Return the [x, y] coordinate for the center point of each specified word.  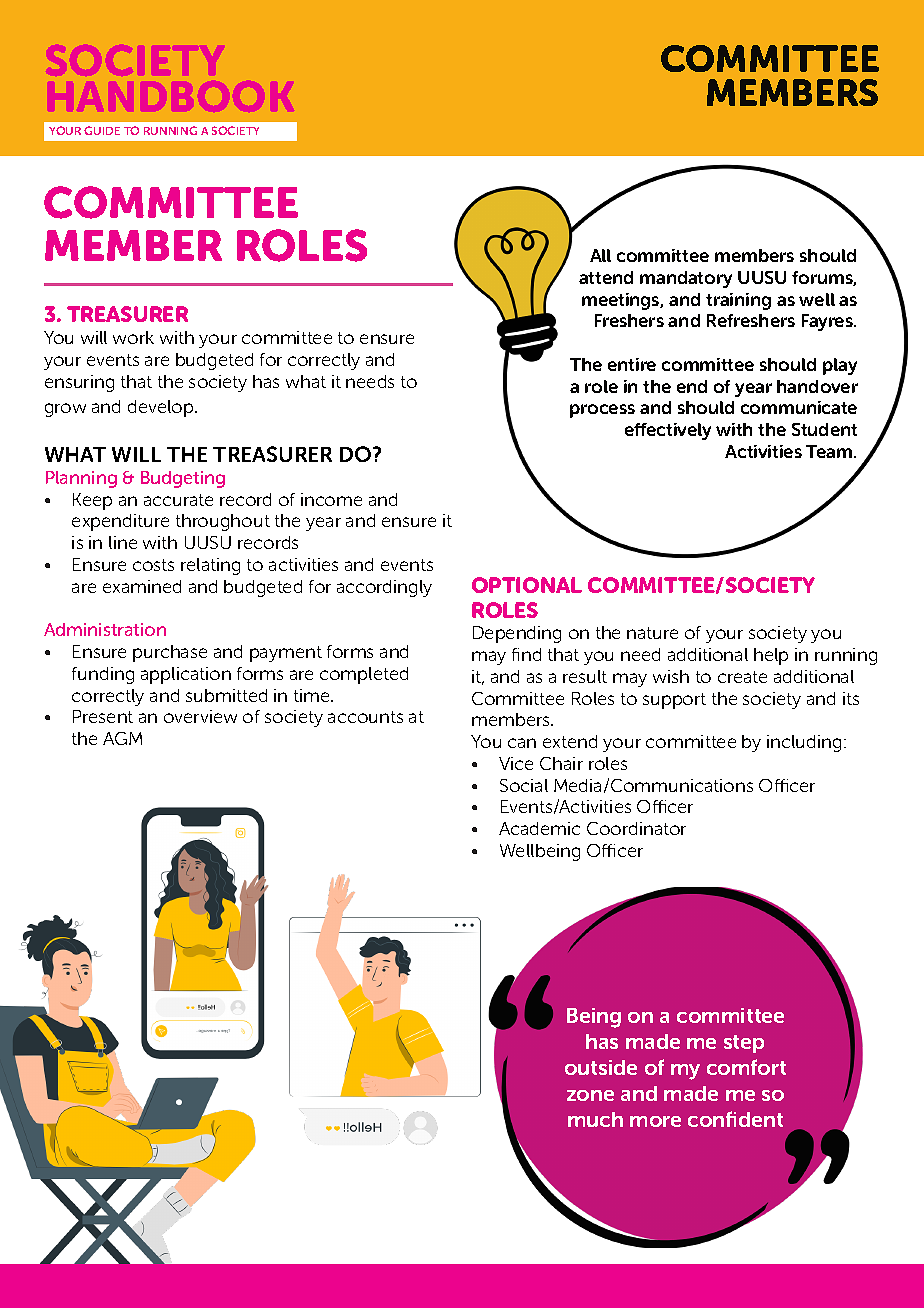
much [595, 1119]
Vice [516, 763]
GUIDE [102, 130]
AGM [122, 738]
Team [830, 451]
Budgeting [183, 479]
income [331, 499]
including [804, 743]
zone [590, 1095]
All [600, 255]
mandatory [686, 279]
